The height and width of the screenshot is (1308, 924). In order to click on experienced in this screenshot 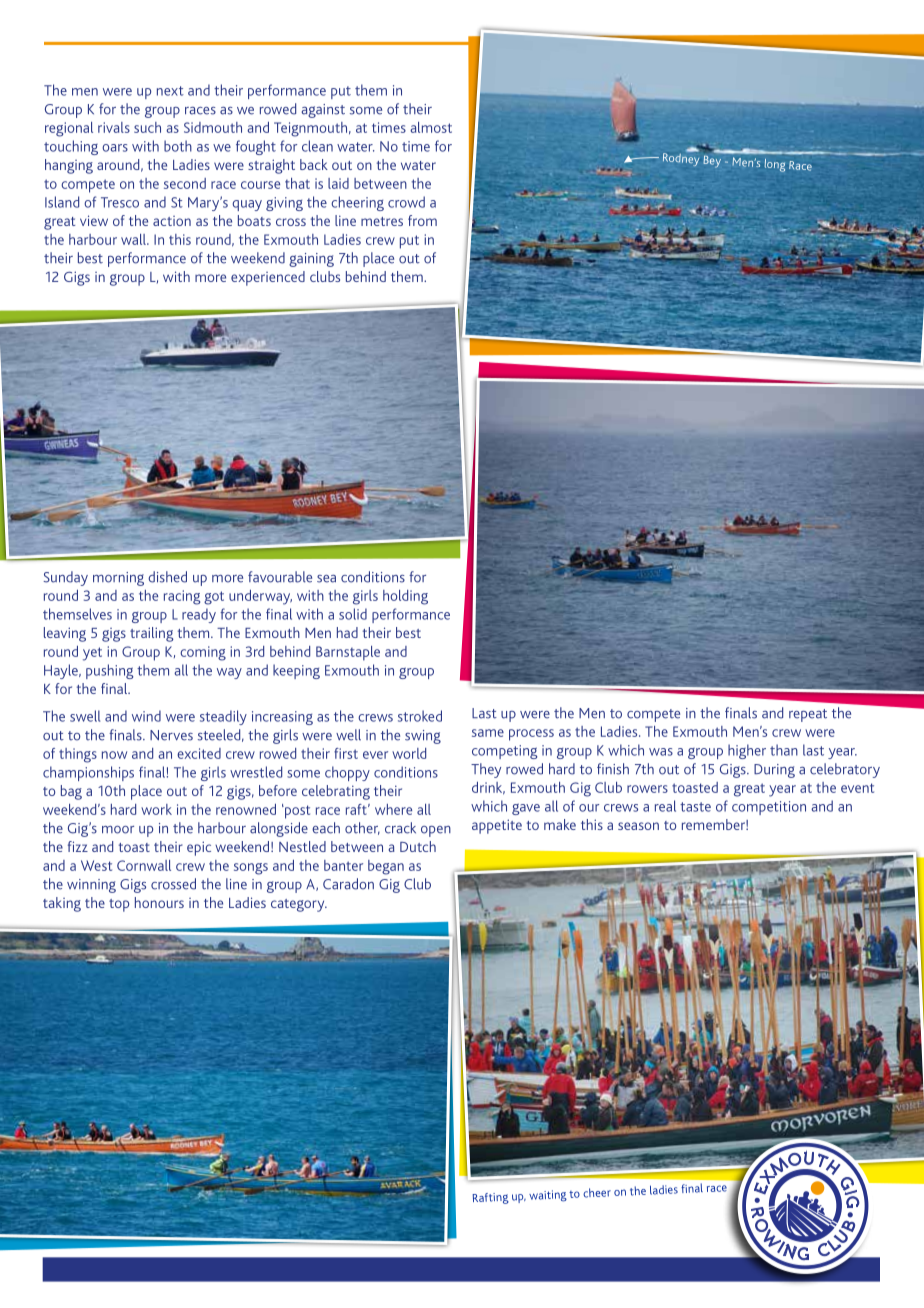, I will do `click(268, 278)`.
